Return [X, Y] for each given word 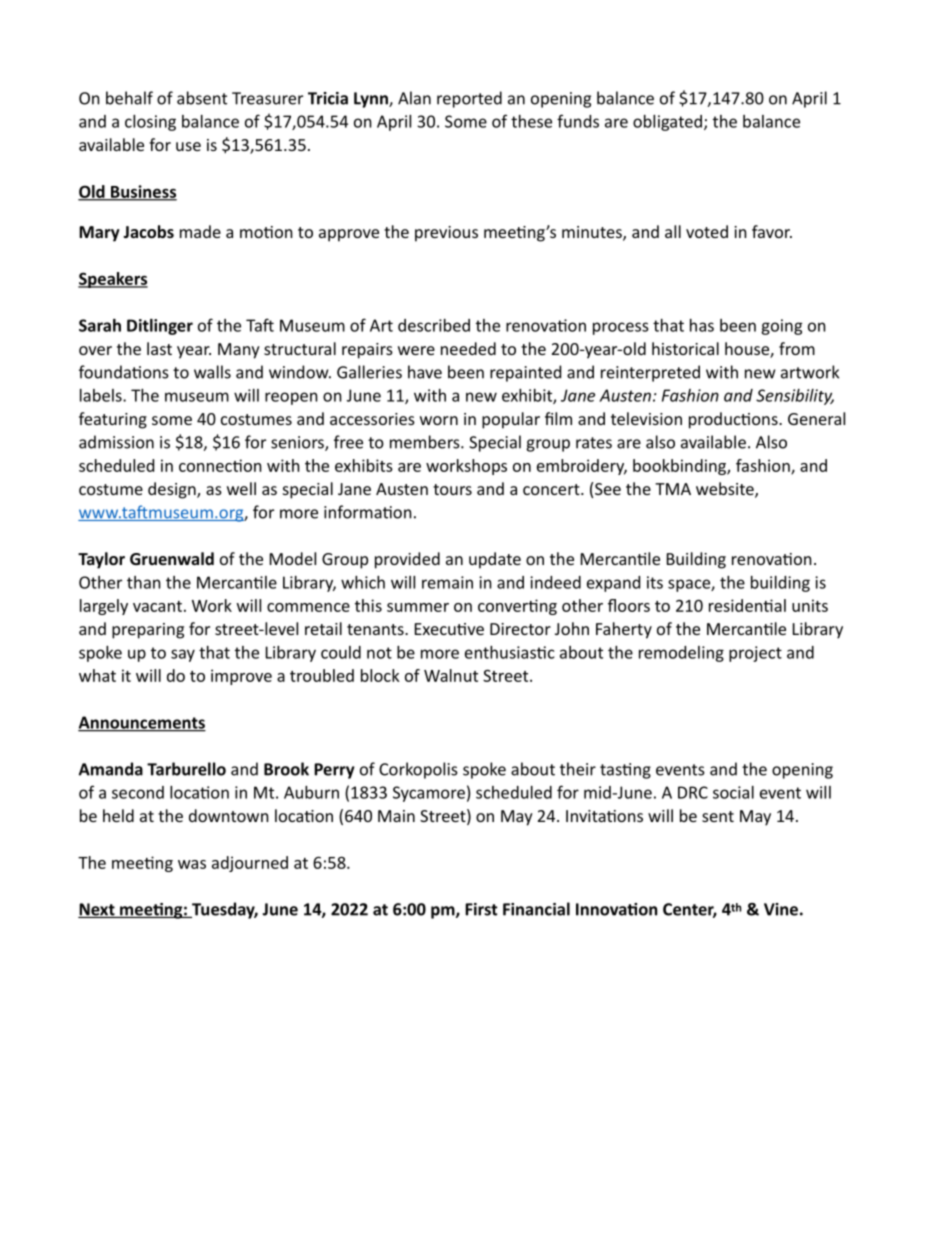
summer [418, 607]
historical [685, 348]
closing [150, 123]
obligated [667, 123]
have [425, 372]
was [192, 864]
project [755, 654]
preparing [148, 631]
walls [212, 372]
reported [469, 99]
